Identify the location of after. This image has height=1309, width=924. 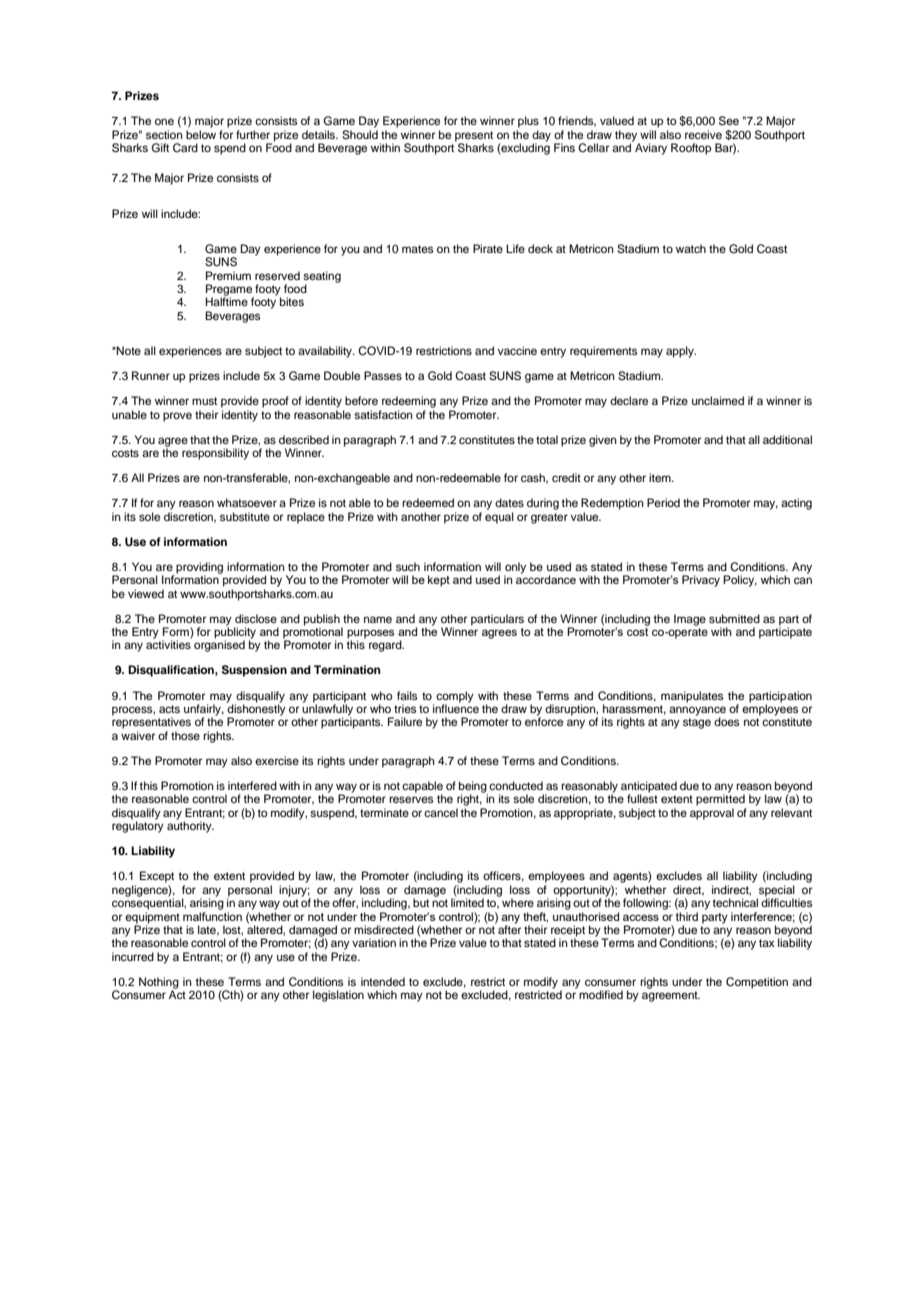
(509, 928).
